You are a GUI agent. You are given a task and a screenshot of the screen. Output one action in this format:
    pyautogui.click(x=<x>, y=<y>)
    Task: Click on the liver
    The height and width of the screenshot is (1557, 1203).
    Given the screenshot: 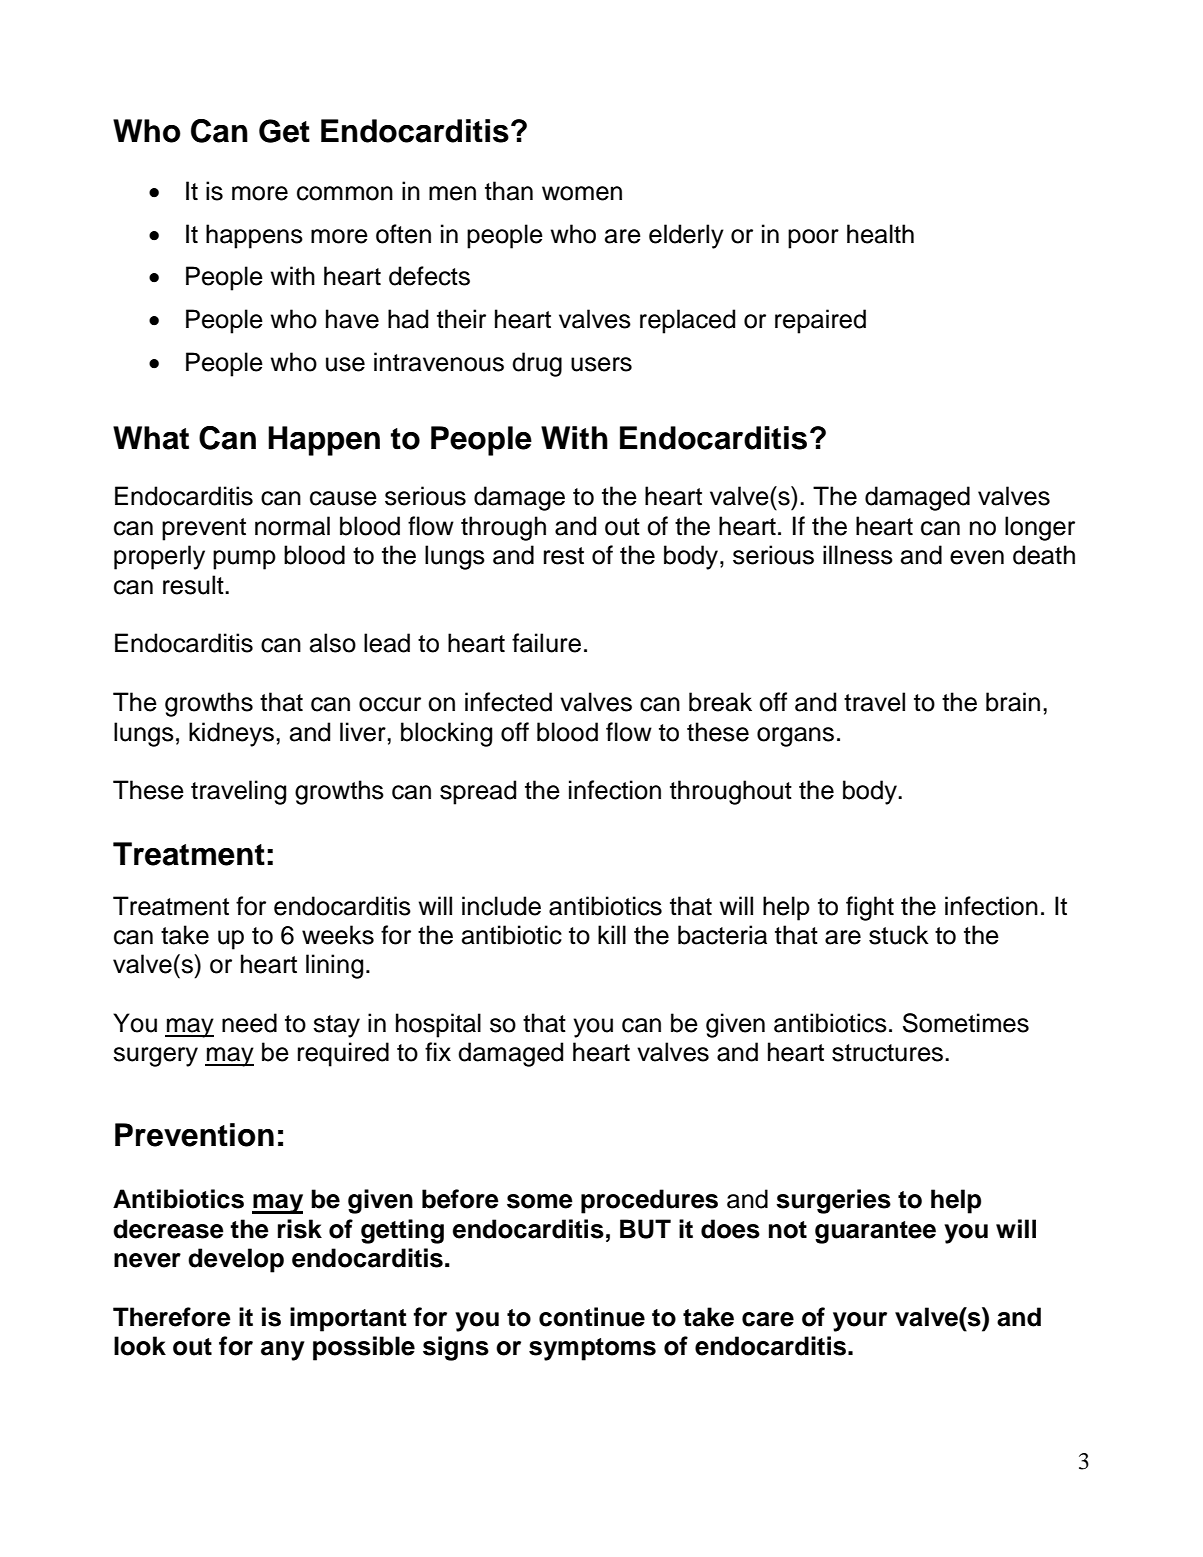 What is the action you would take?
    pyautogui.click(x=364, y=732)
